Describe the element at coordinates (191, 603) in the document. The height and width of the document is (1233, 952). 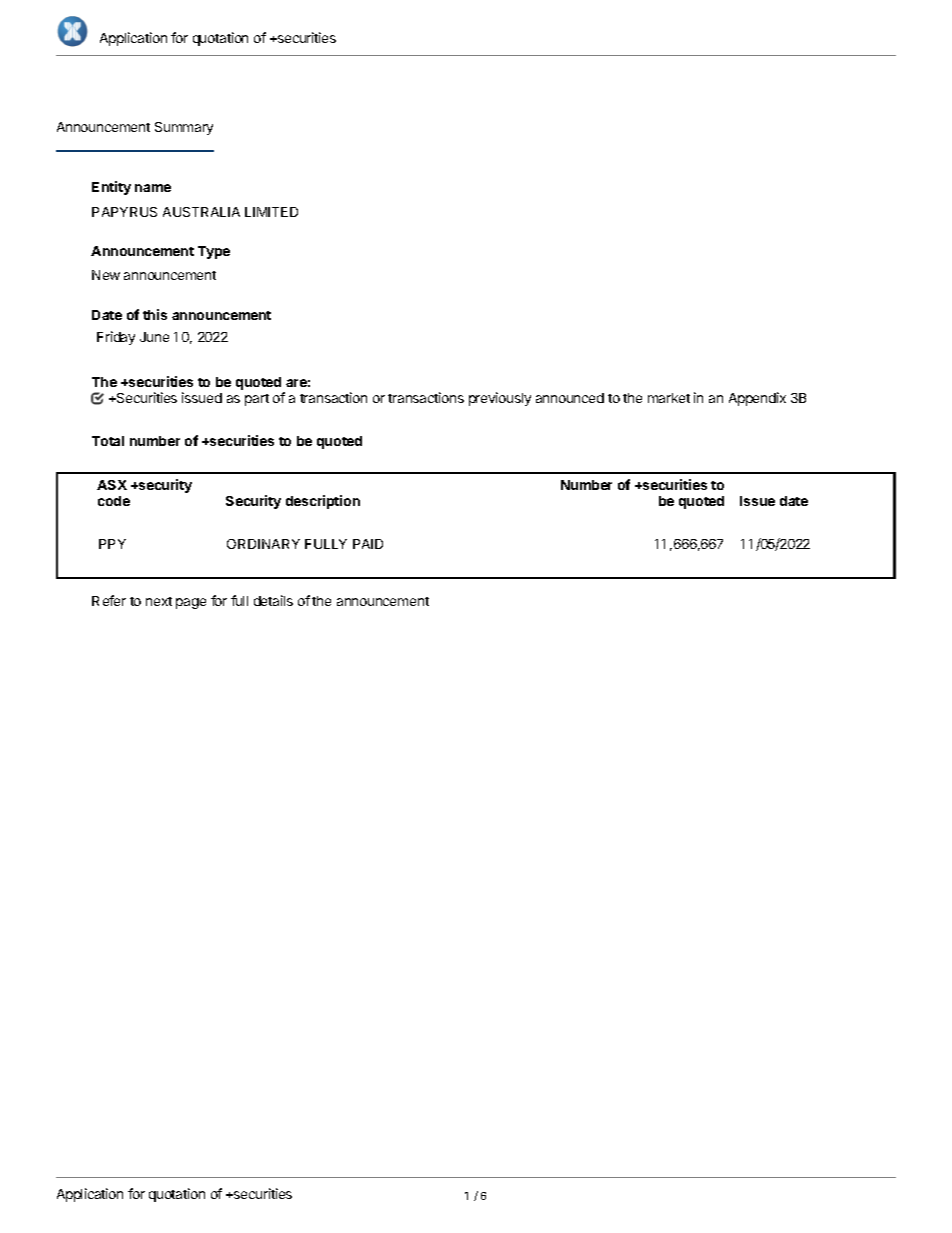
I see `page` at that location.
